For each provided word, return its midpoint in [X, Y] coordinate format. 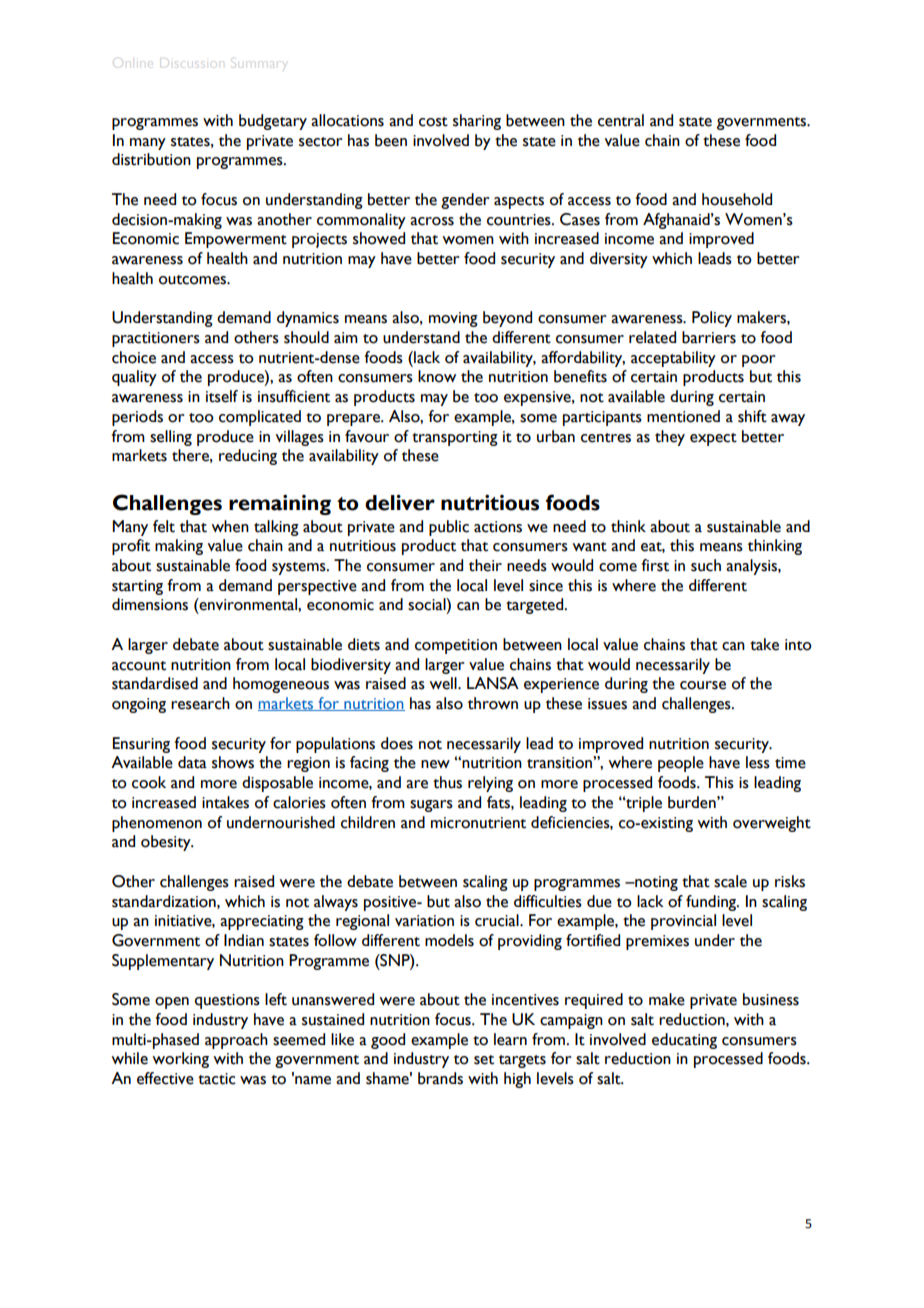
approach [236, 1041]
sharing [477, 122]
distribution [151, 159]
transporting [455, 438]
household [737, 199]
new [435, 764]
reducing [248, 457]
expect [713, 439]
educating [684, 1041]
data [192, 762]
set [484, 1060]
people [681, 764]
